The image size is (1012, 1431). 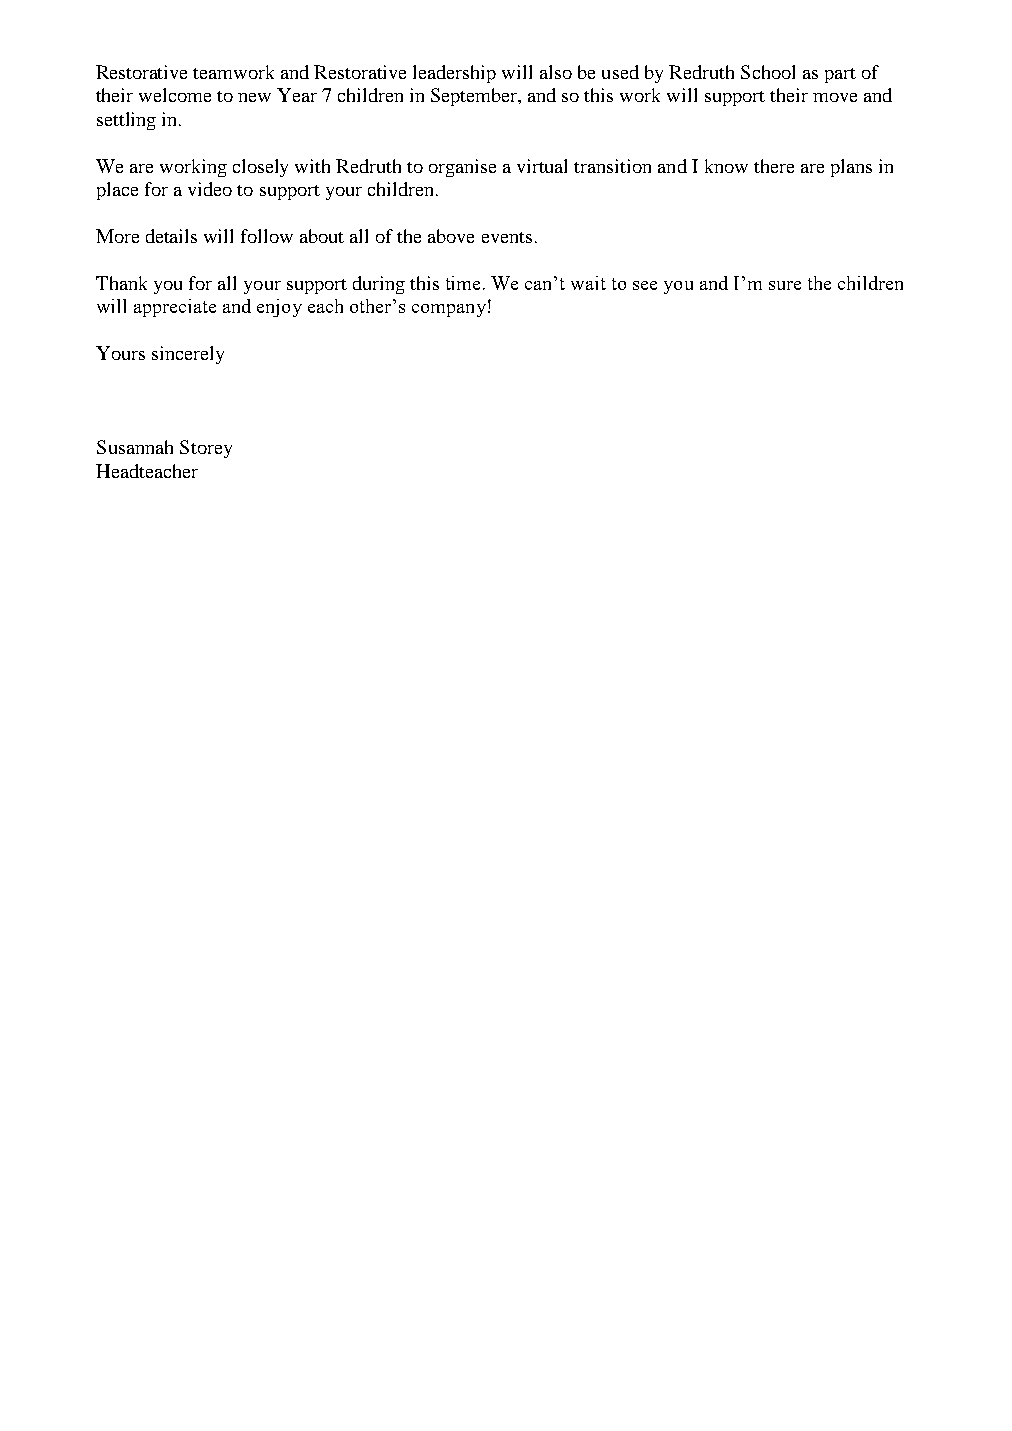 What do you see at coordinates (454, 74) in the screenshot?
I see `leadership` at bounding box center [454, 74].
